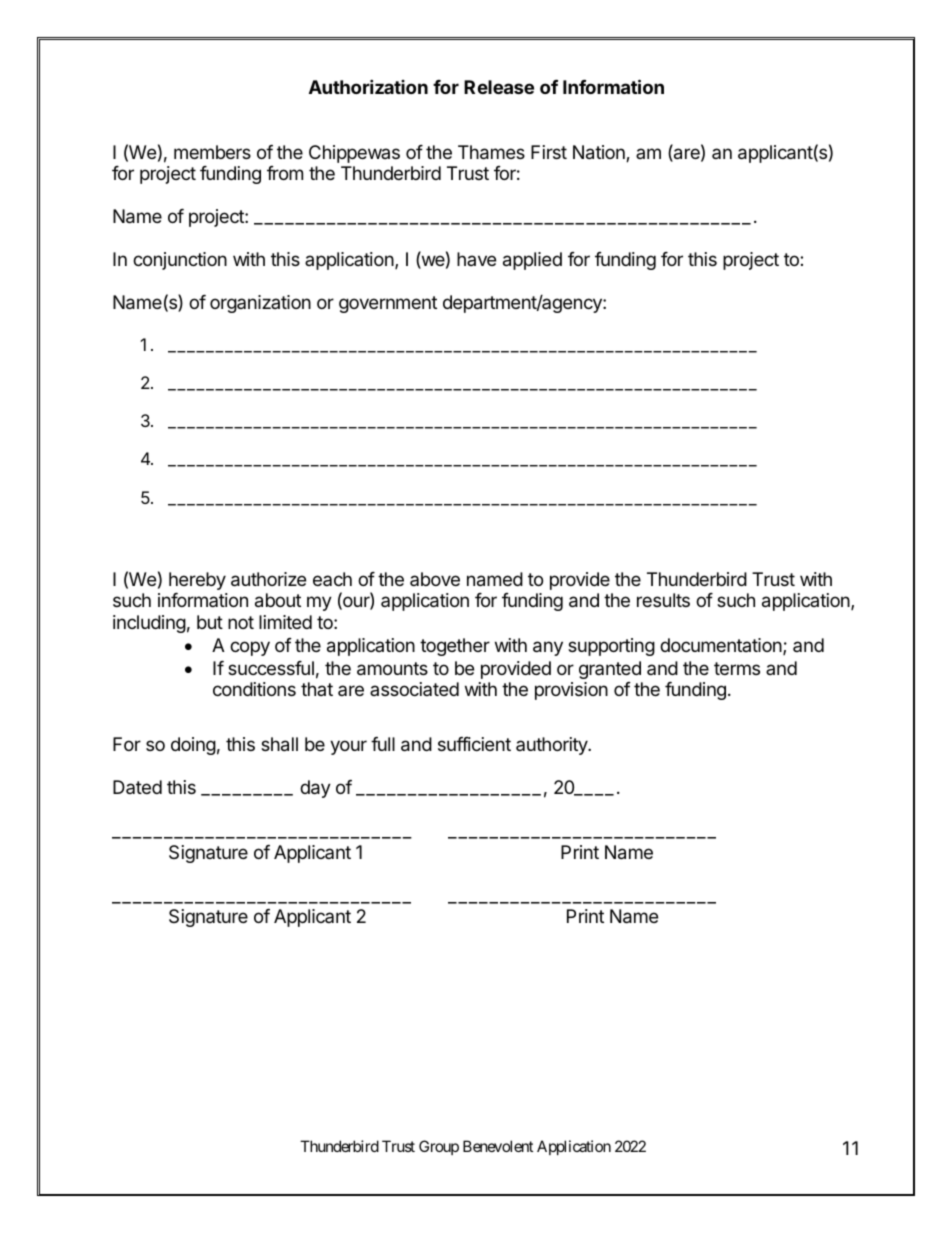  I want to click on results, so click(663, 600).
